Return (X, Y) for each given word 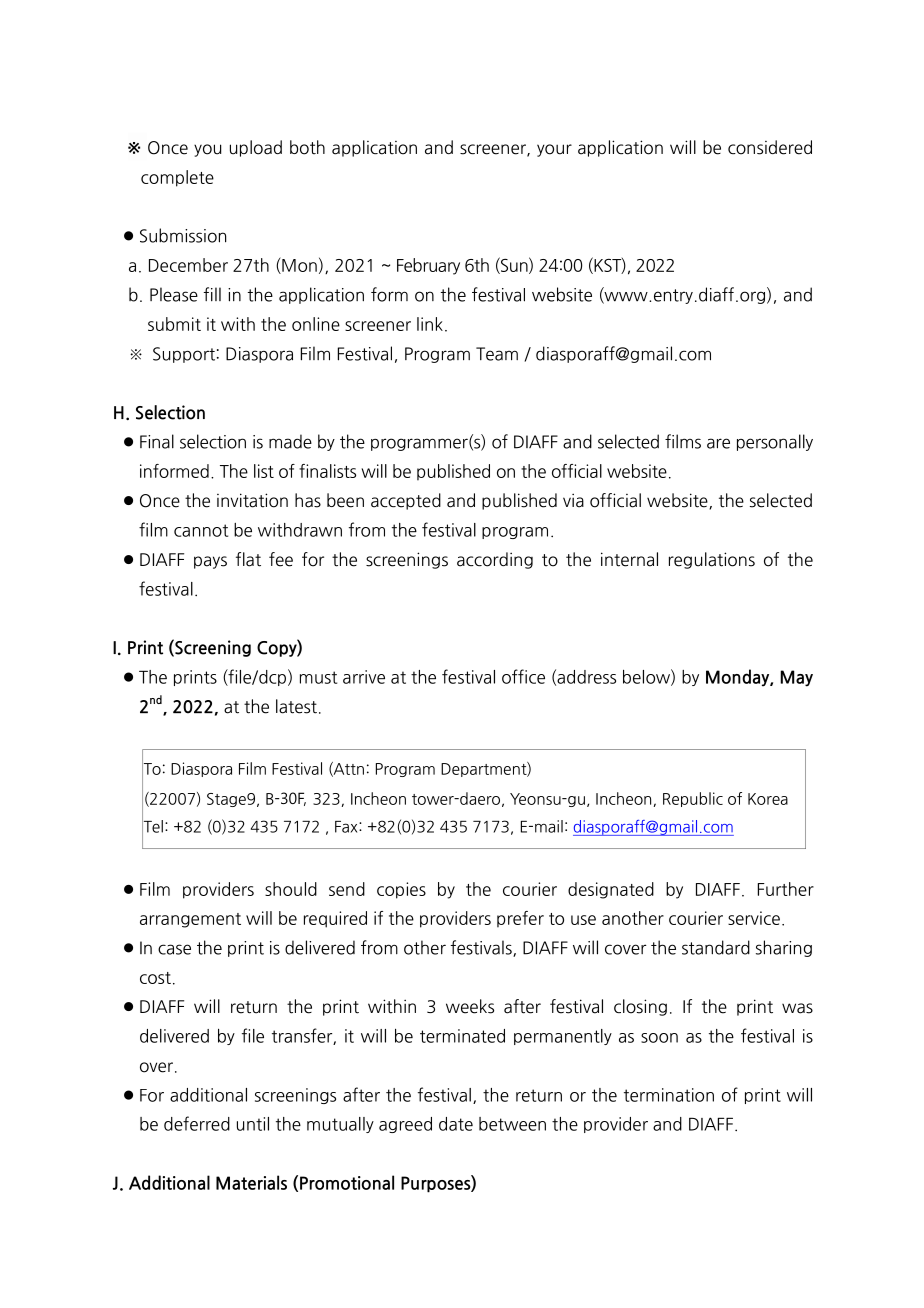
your (554, 150)
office (523, 676)
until (253, 1124)
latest (296, 706)
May (796, 678)
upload (256, 148)
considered (770, 147)
